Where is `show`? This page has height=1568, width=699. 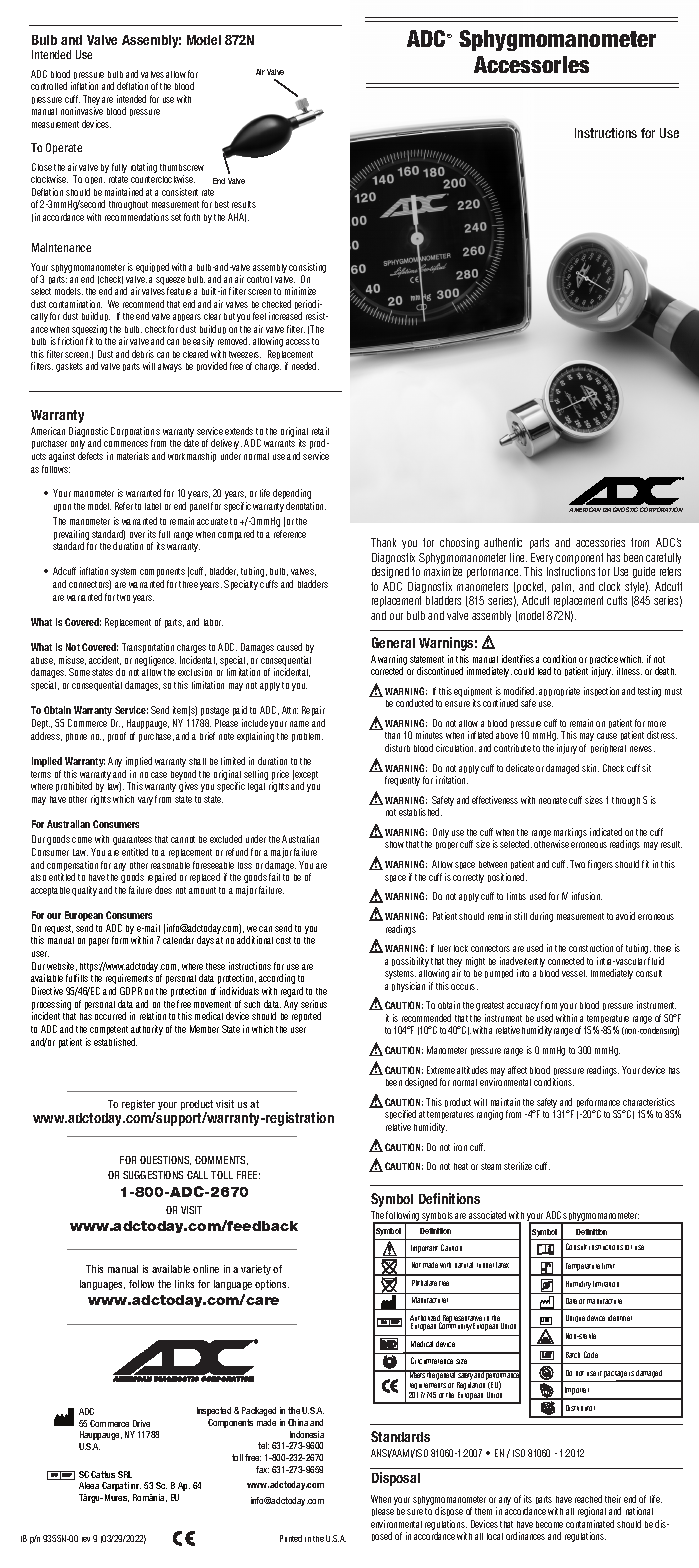 show is located at coordinates (394, 844).
